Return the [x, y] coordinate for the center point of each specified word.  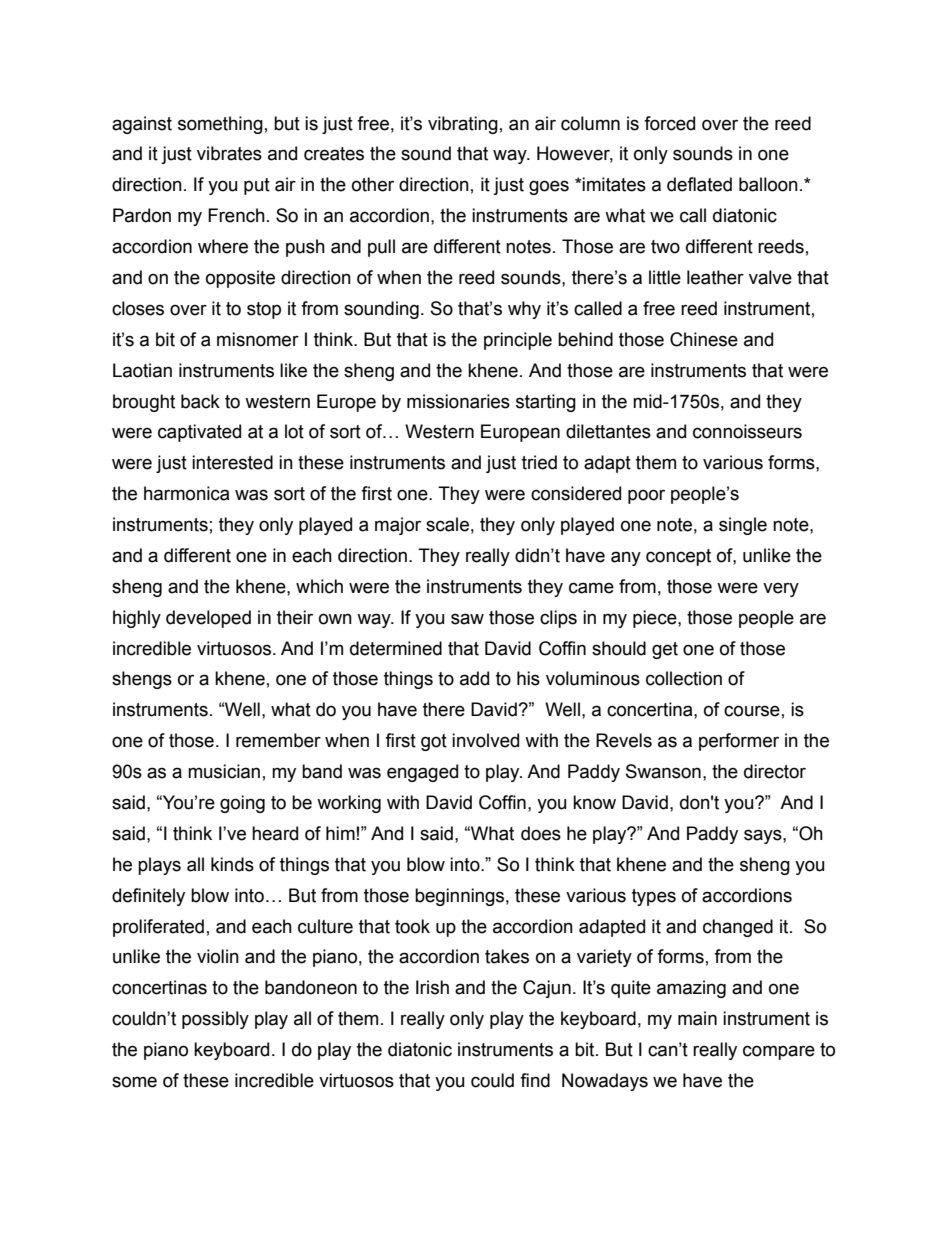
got [434, 742]
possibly [215, 1020]
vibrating [463, 125]
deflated [699, 184]
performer [739, 742]
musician [224, 771]
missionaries [458, 401]
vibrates [229, 153]
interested [232, 462]
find [535, 1080]
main [697, 1018]
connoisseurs [747, 431]
